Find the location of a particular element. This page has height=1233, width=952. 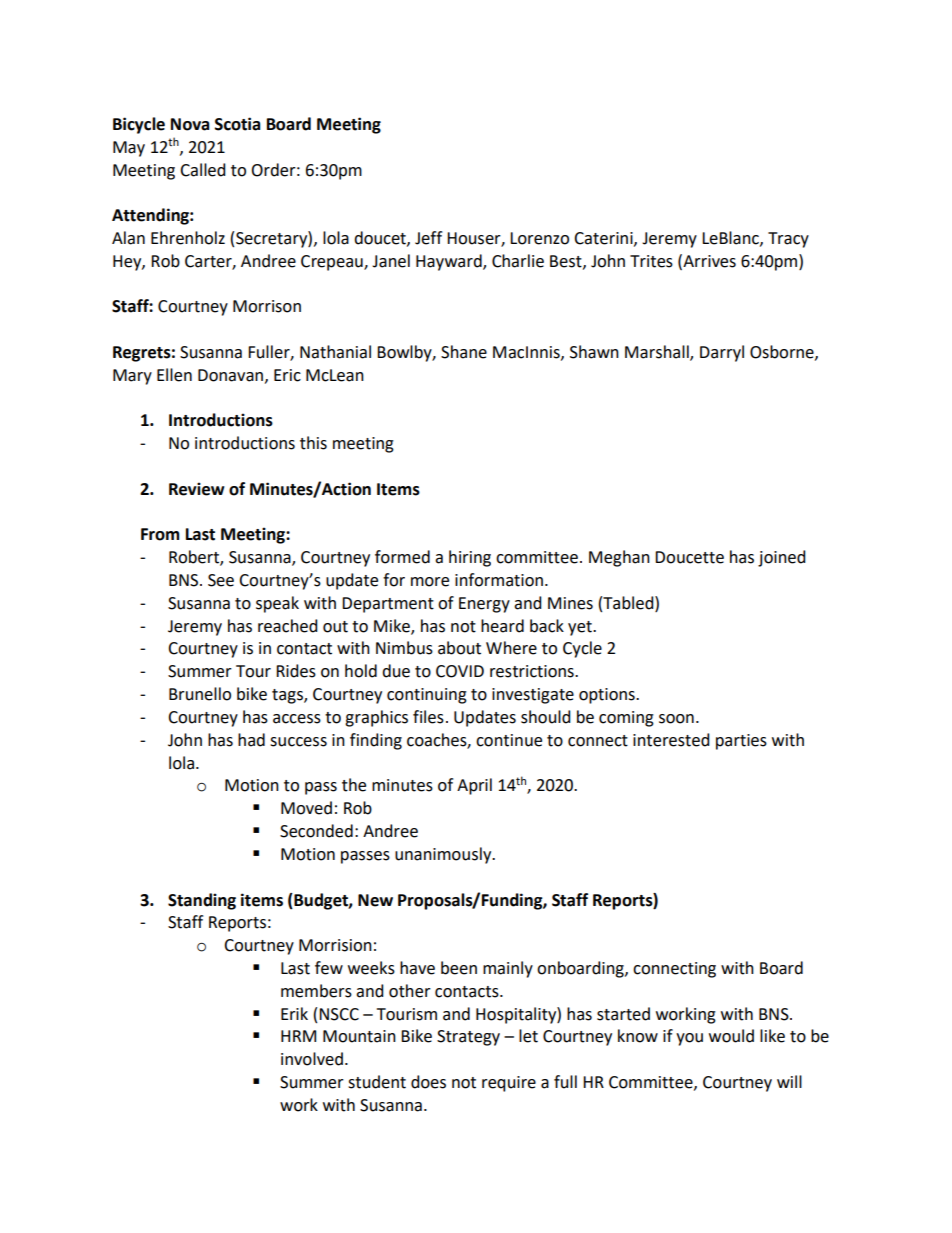

you is located at coordinates (689, 1039).
